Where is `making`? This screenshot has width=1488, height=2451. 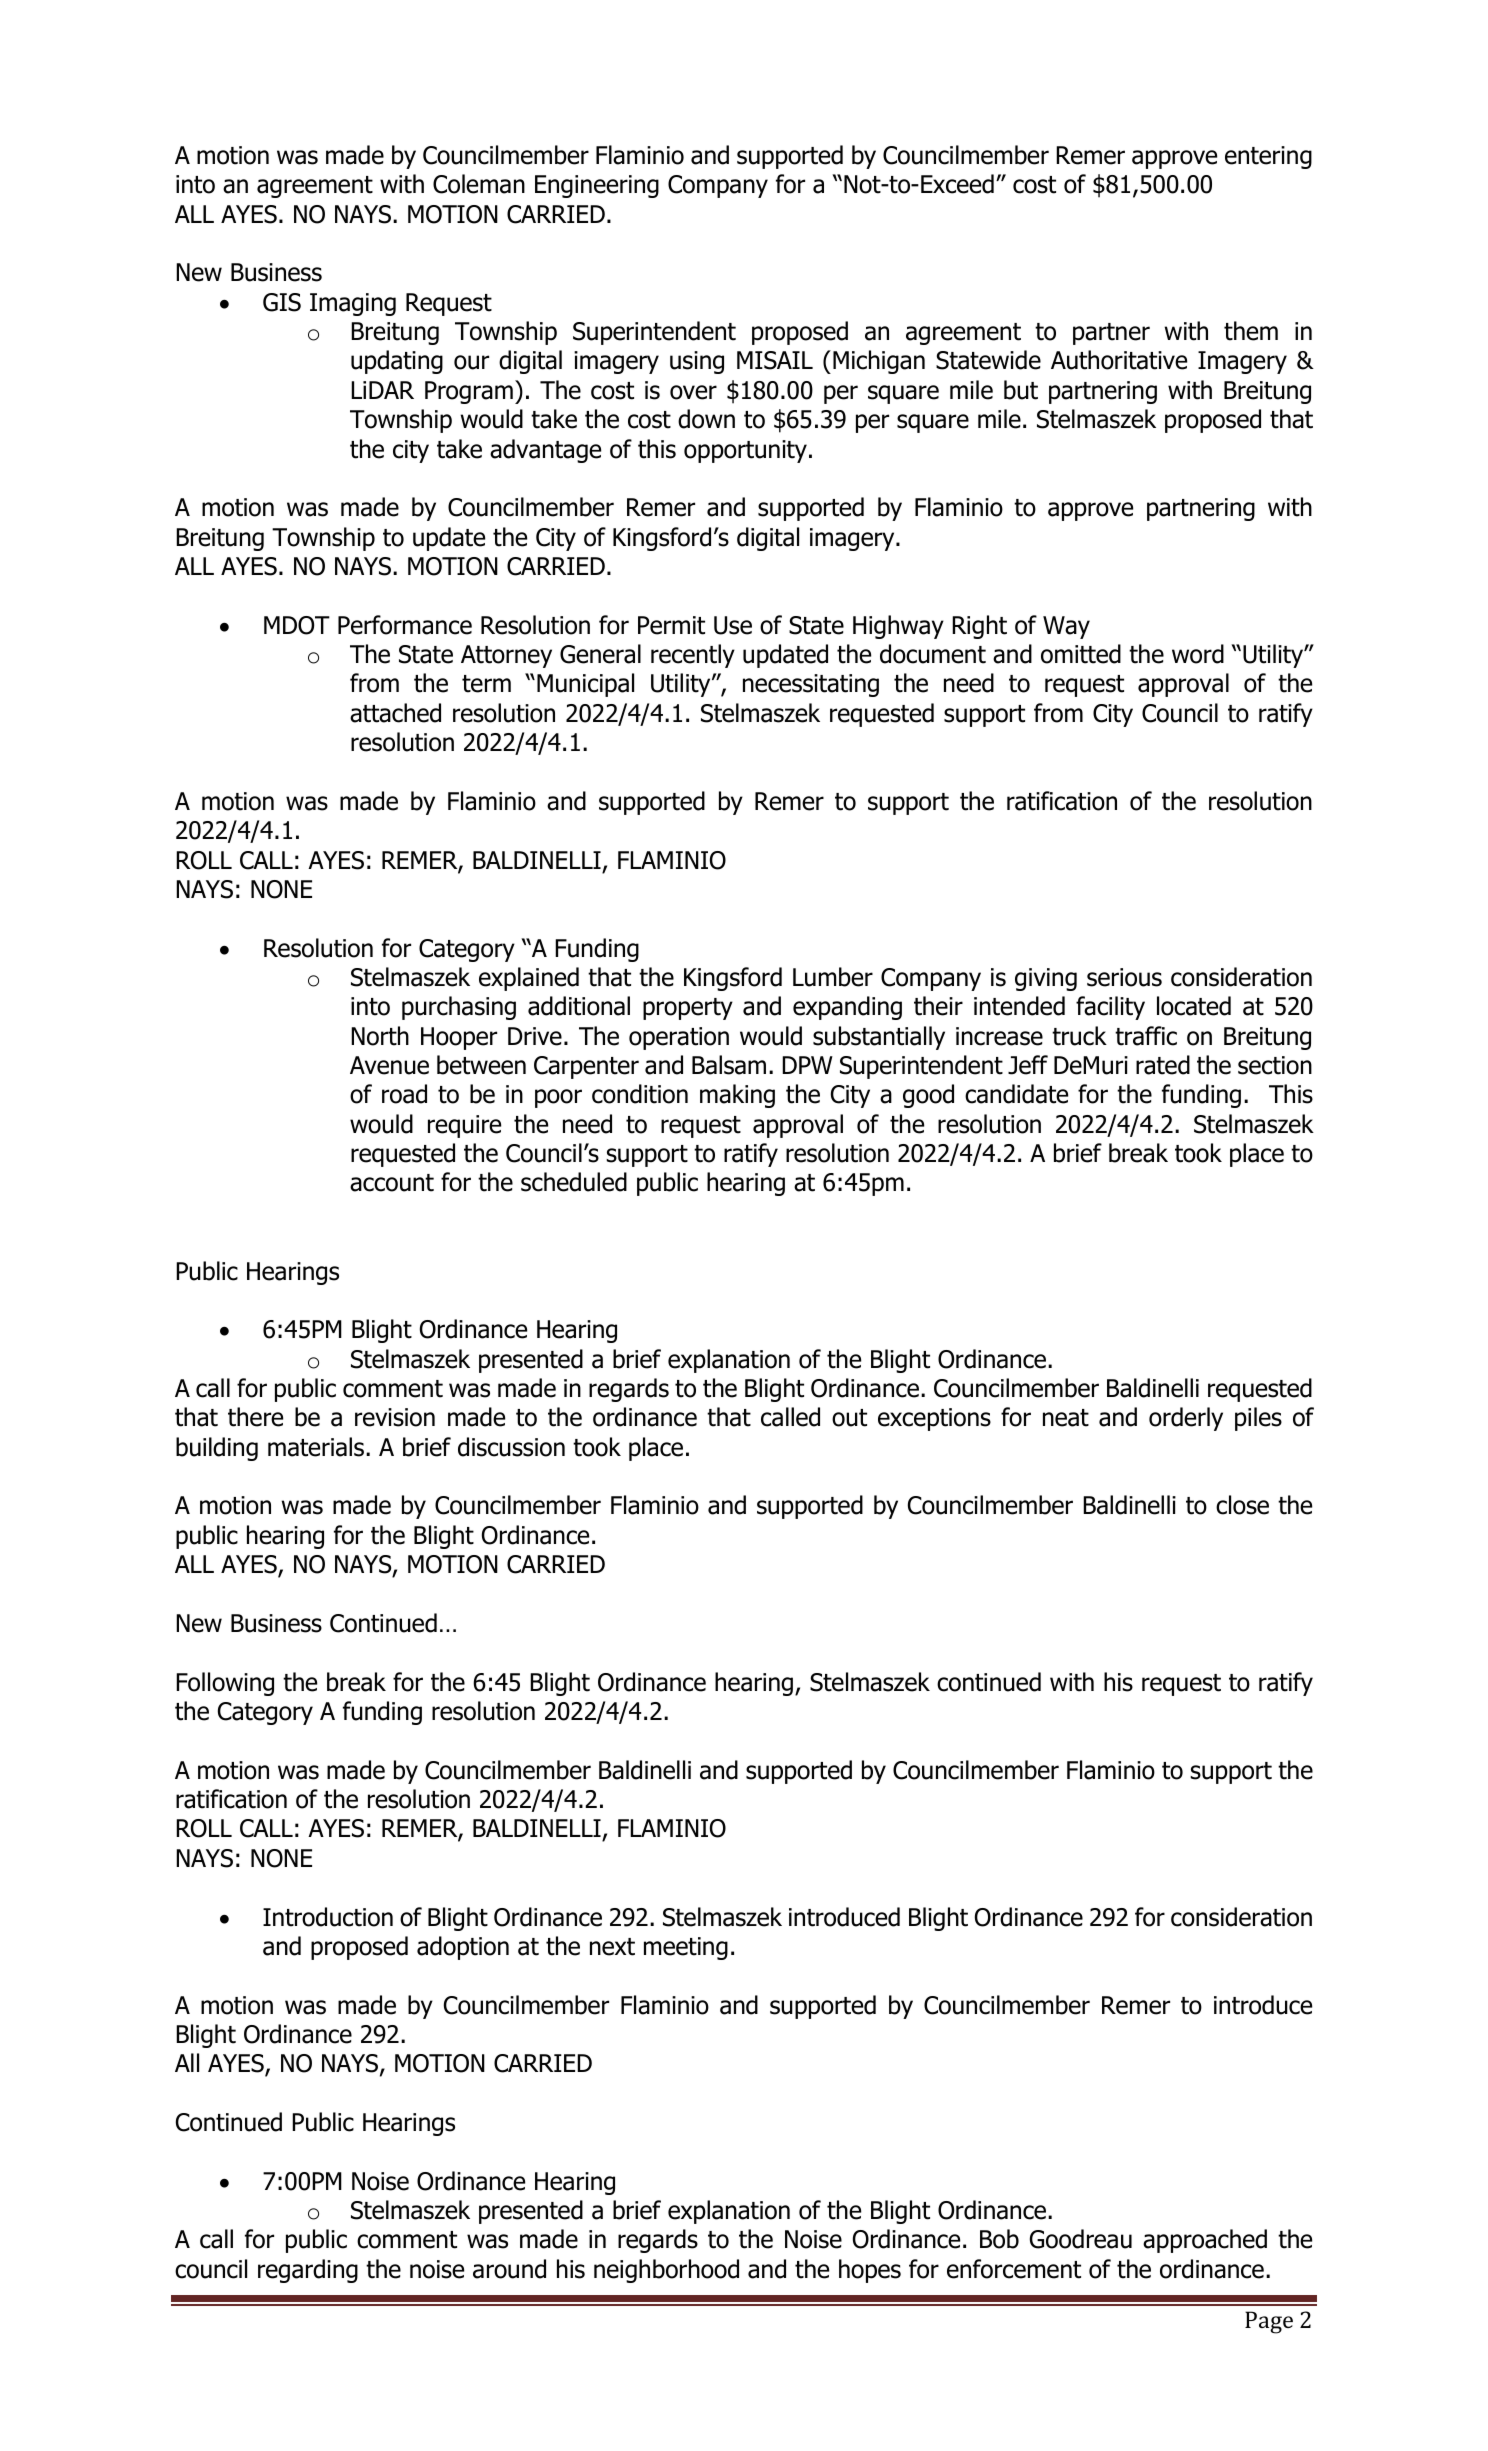 making is located at coordinates (737, 1096).
